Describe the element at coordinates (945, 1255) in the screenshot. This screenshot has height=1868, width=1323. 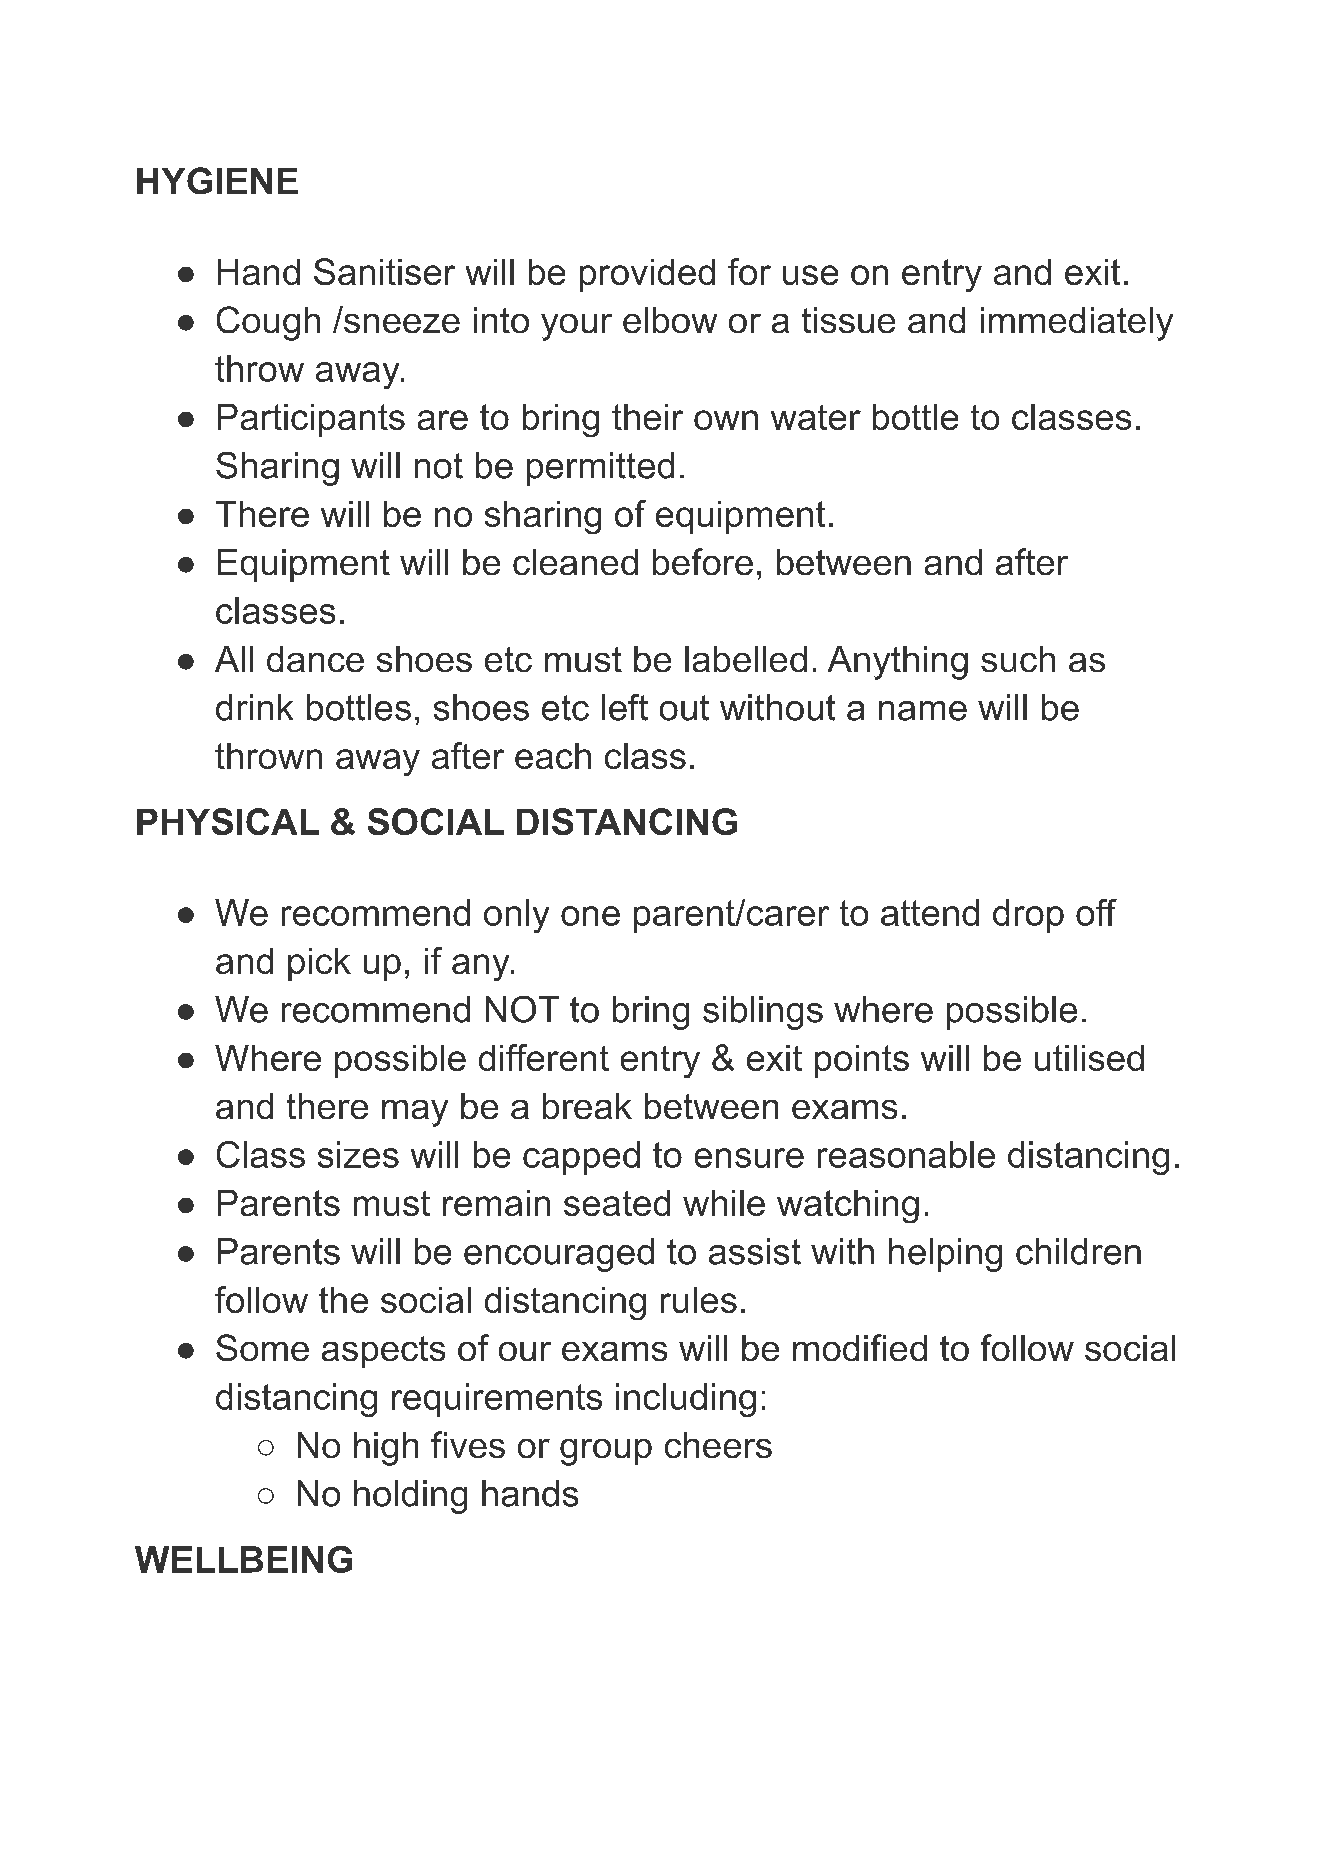
I see `helping` at that location.
